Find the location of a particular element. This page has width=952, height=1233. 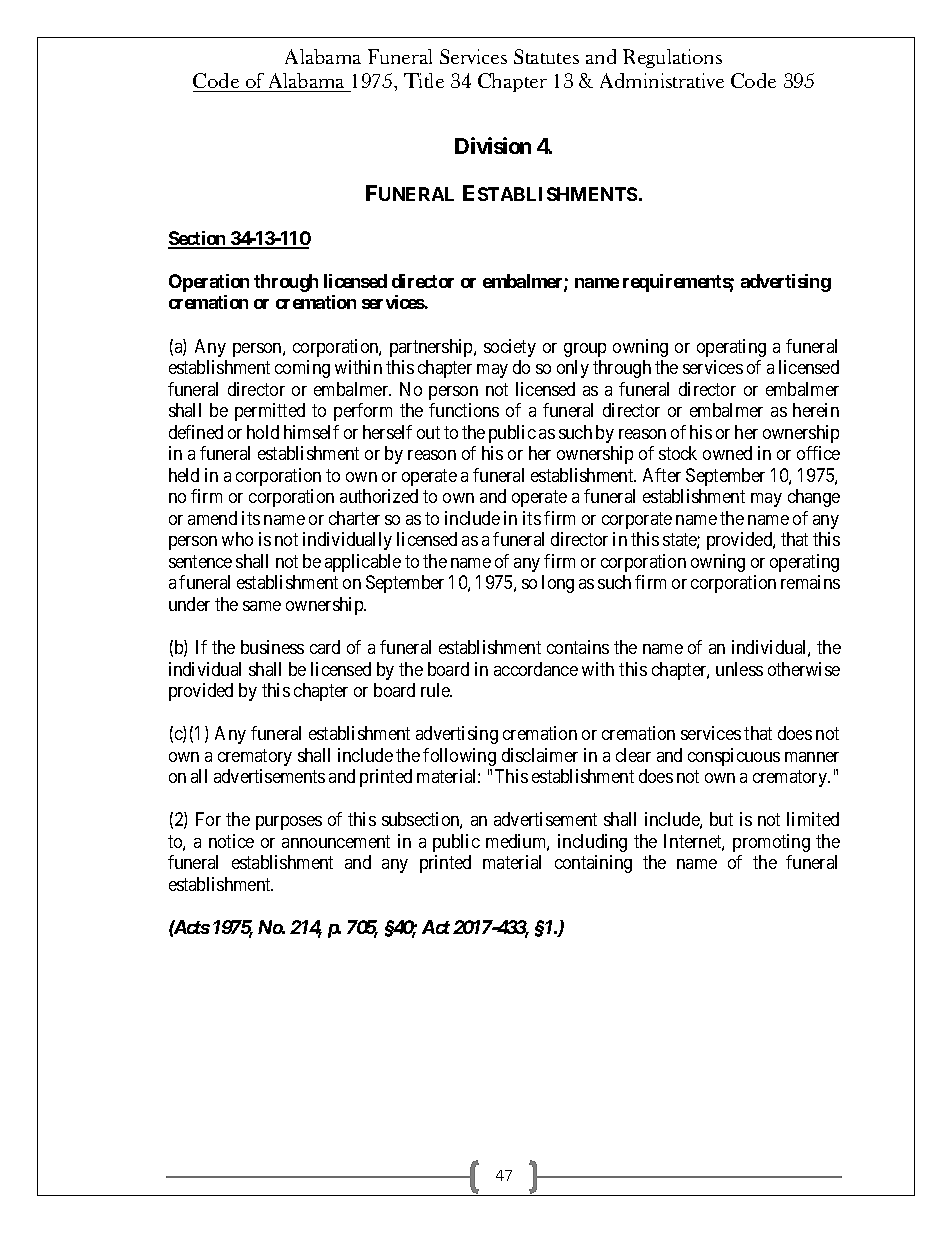

notice is located at coordinates (231, 841).
